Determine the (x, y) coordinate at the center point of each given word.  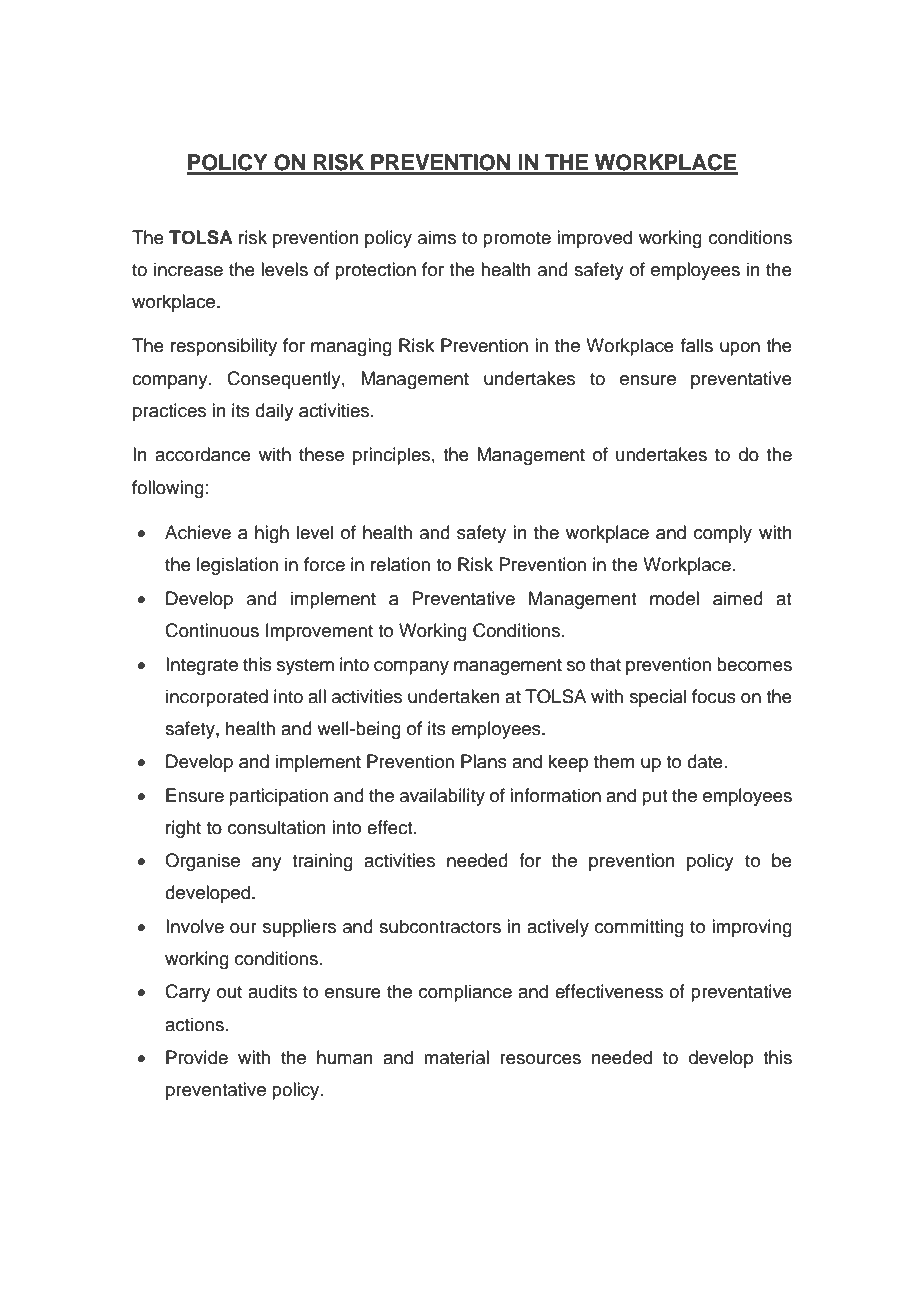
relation (400, 564)
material (456, 1057)
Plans (484, 761)
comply (723, 534)
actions (194, 1024)
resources (540, 1059)
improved (594, 239)
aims (437, 237)
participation (278, 797)
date (705, 761)
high (272, 534)
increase (188, 269)
